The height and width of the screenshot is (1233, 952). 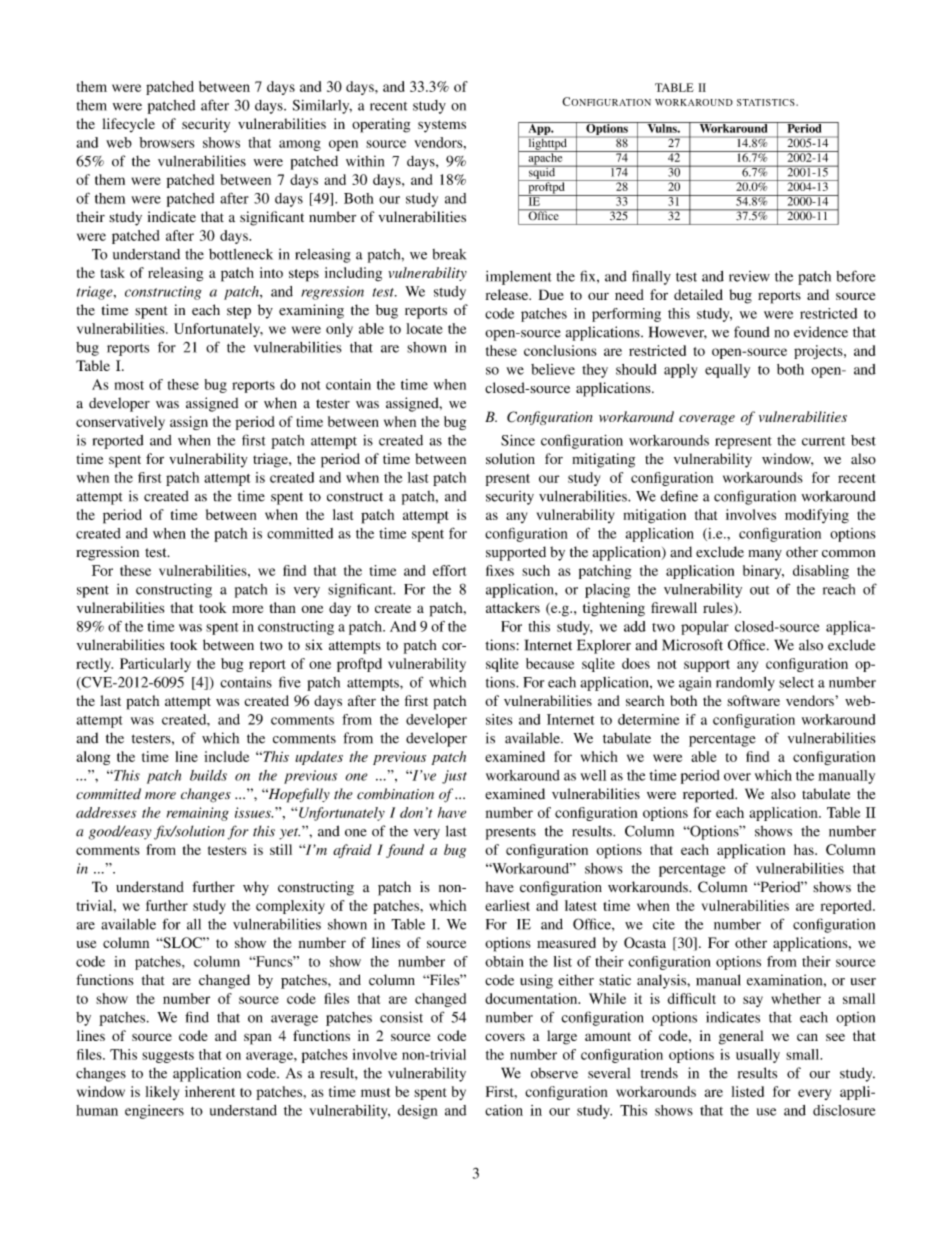 I want to click on review, so click(x=749, y=276).
